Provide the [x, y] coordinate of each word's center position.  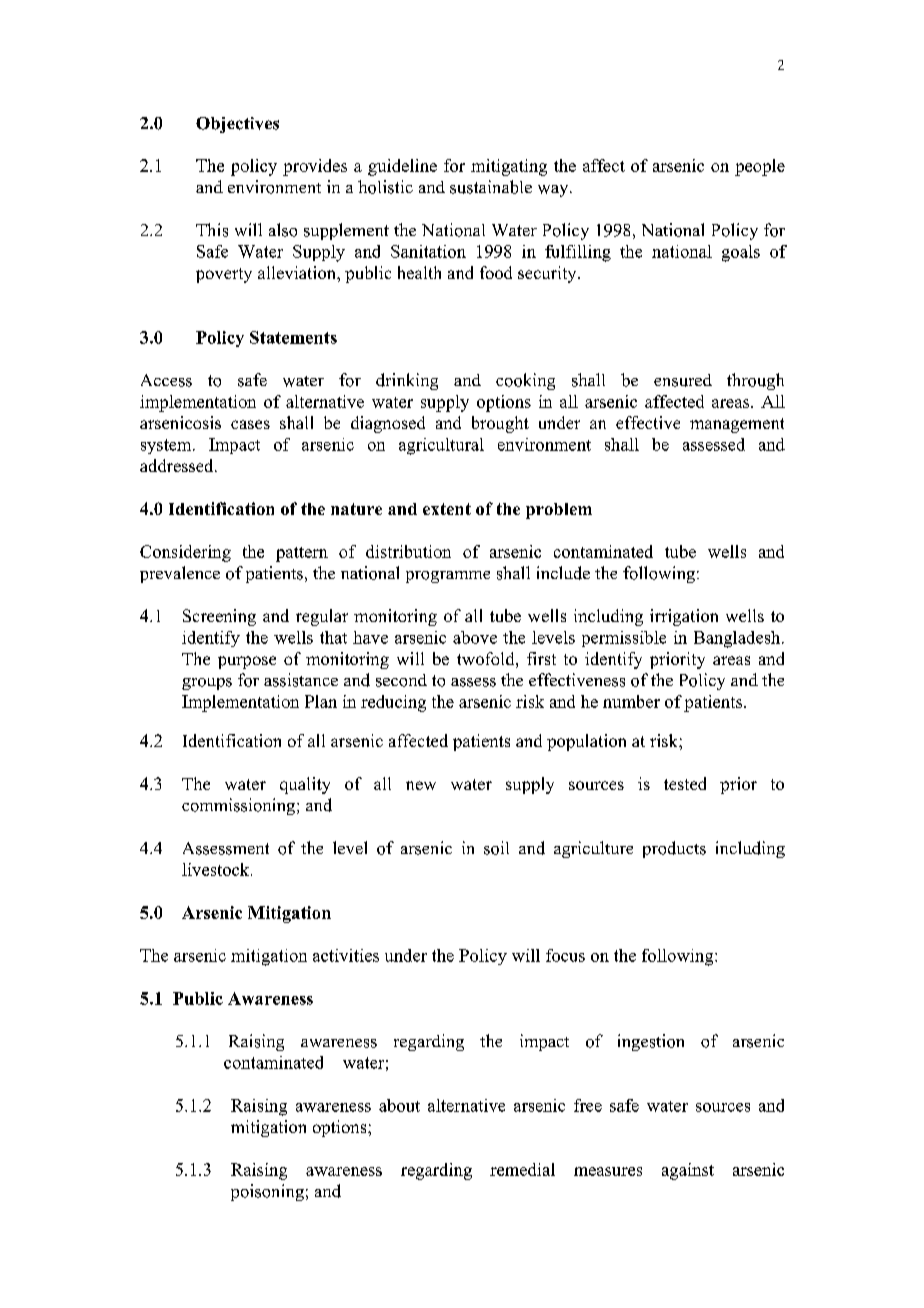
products [674, 849]
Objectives [237, 125]
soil [496, 848]
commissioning [240, 806]
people [760, 167]
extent [447, 509]
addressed [178, 465]
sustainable [491, 187]
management [737, 425]
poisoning [267, 1192]
